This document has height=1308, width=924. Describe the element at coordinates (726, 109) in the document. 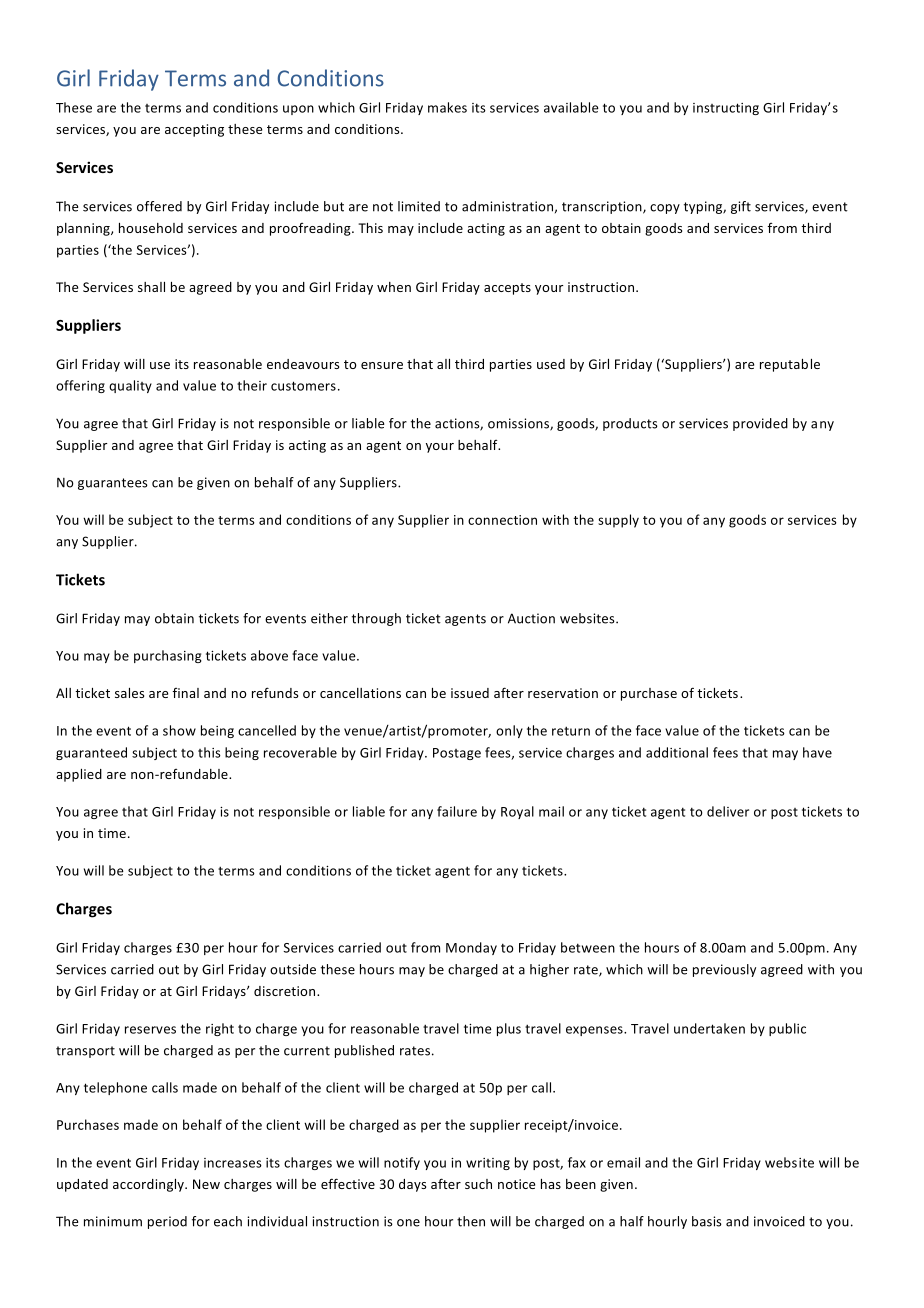

I see `instructing` at that location.
